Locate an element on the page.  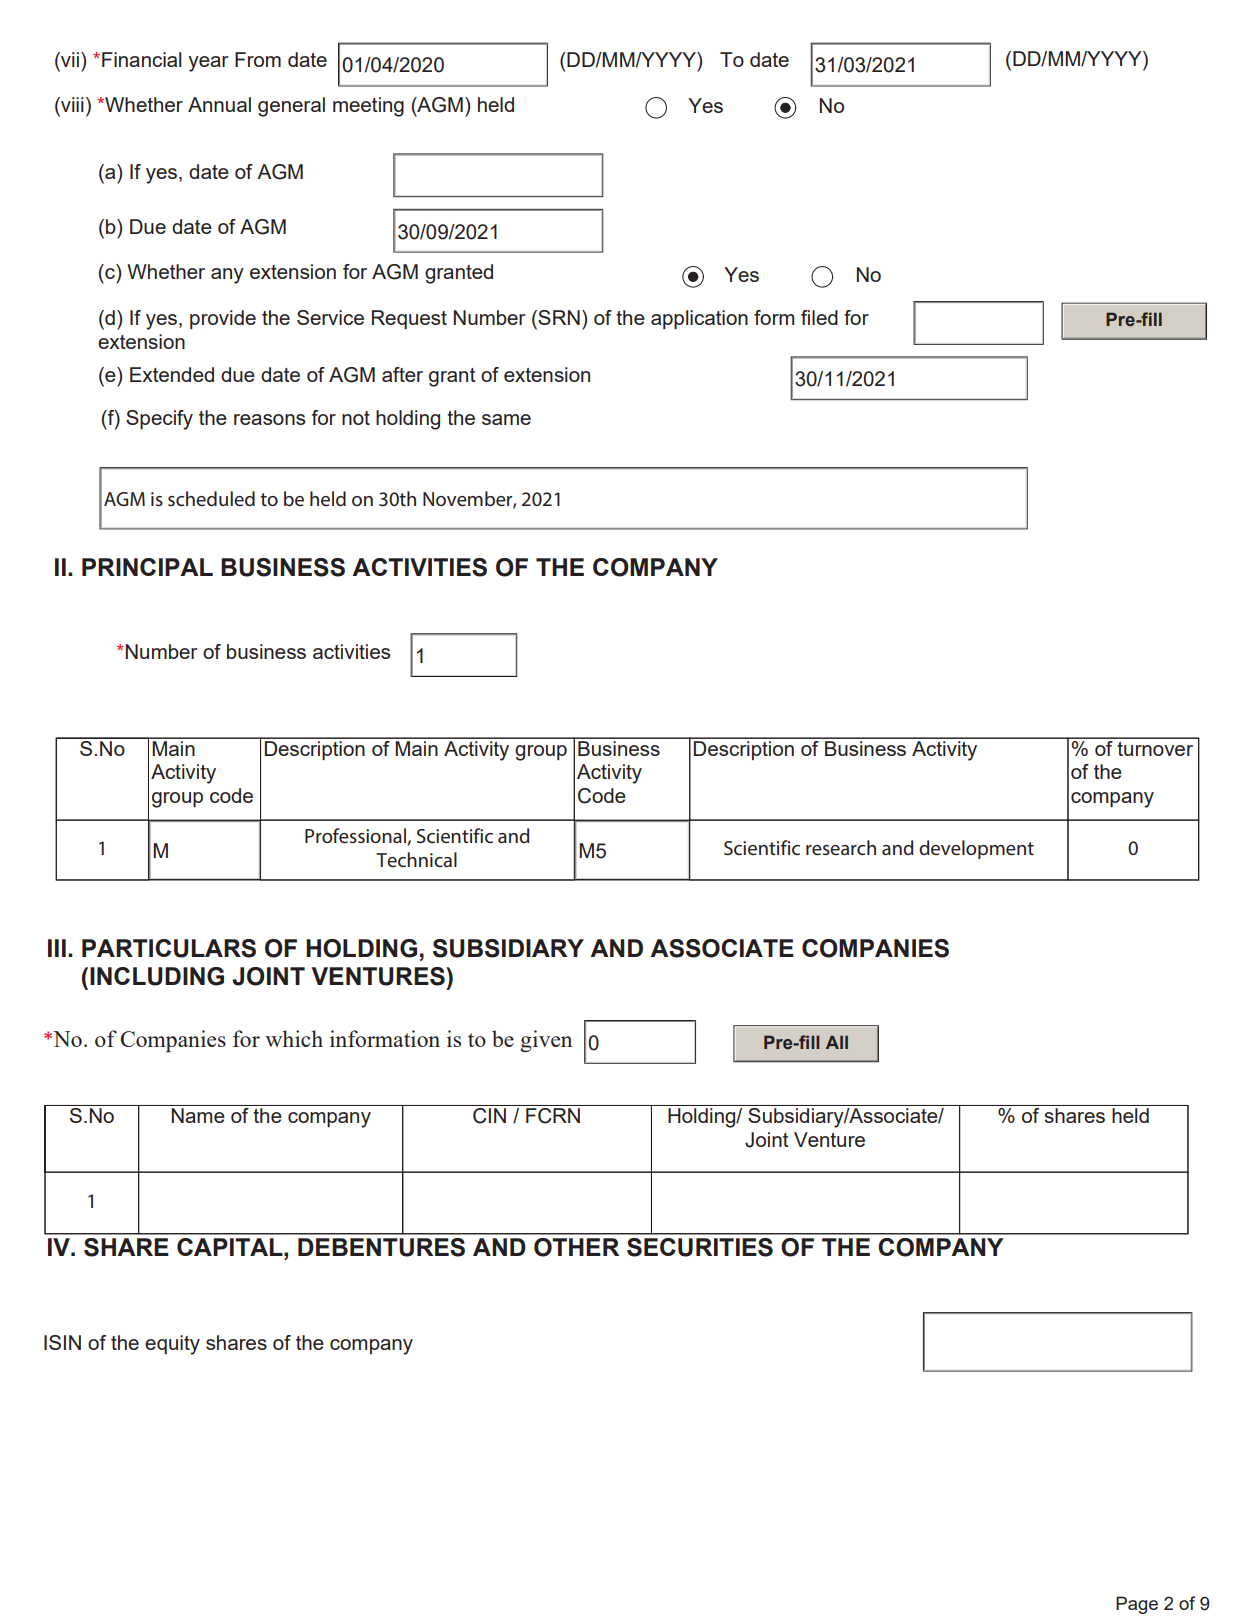
CIN is located at coordinates (489, 1116).
